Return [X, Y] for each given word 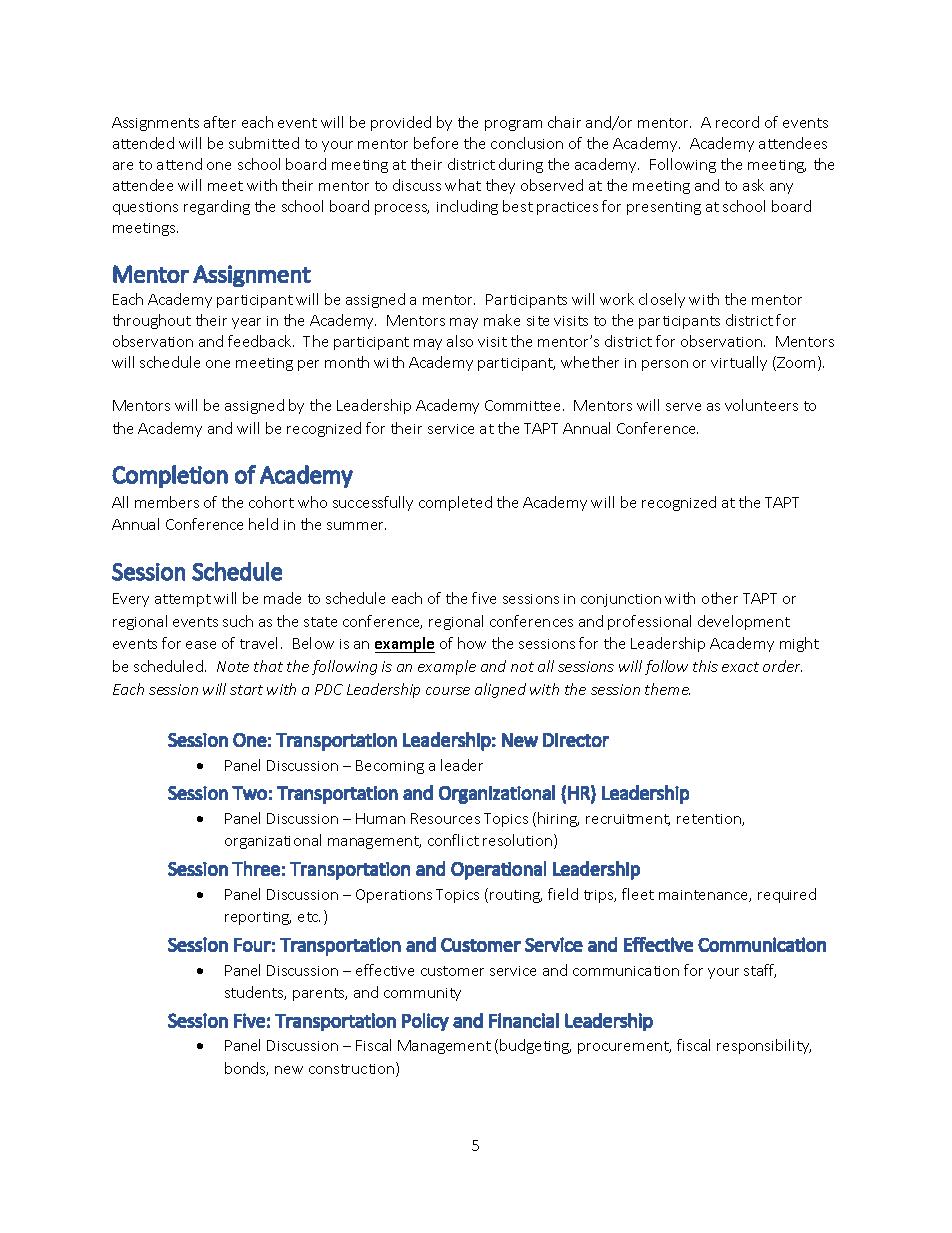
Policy [425, 1022]
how [472, 643]
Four [252, 945]
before [436, 143]
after [220, 122]
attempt [183, 600]
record [737, 122]
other [720, 598]
